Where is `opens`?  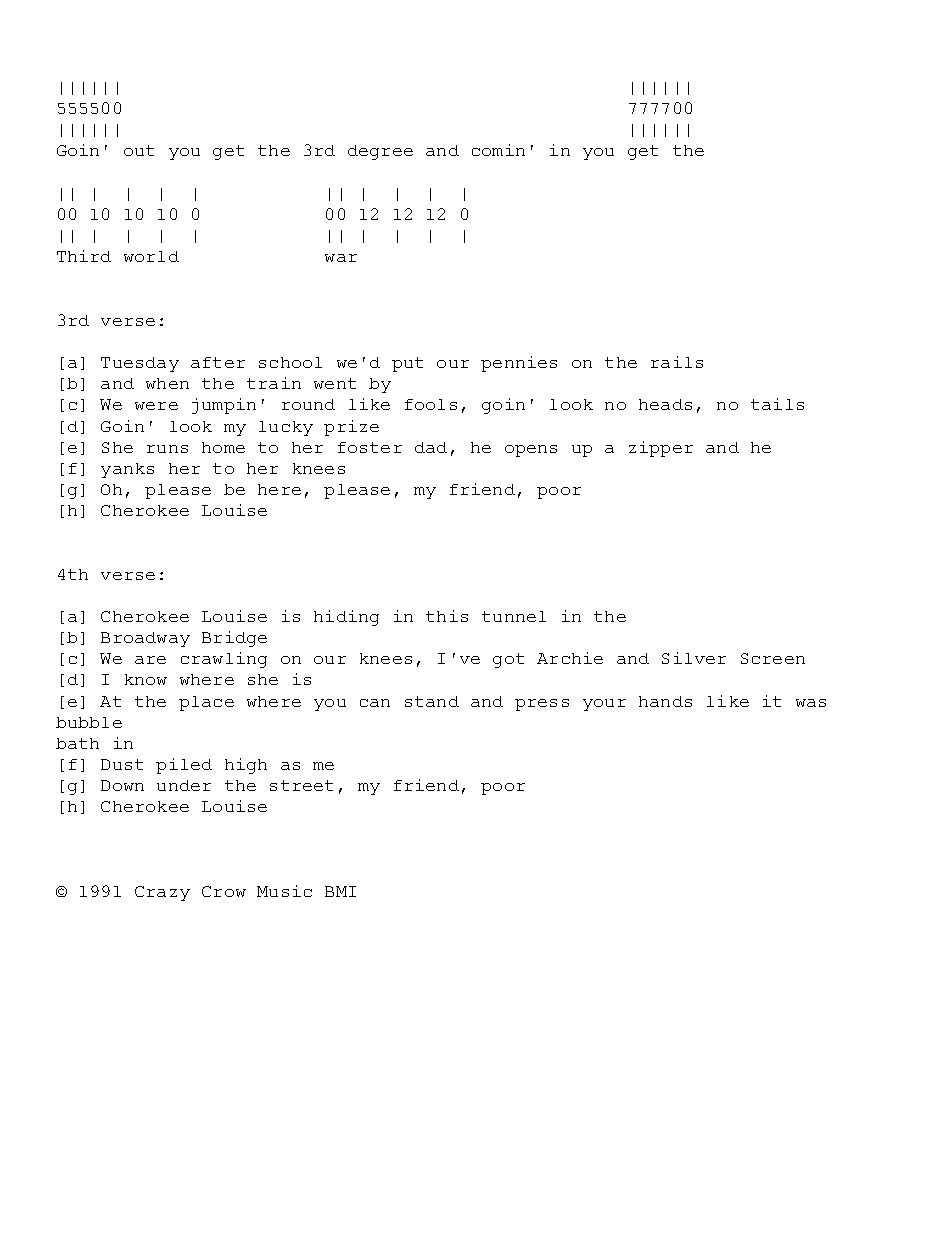 opens is located at coordinates (531, 451).
